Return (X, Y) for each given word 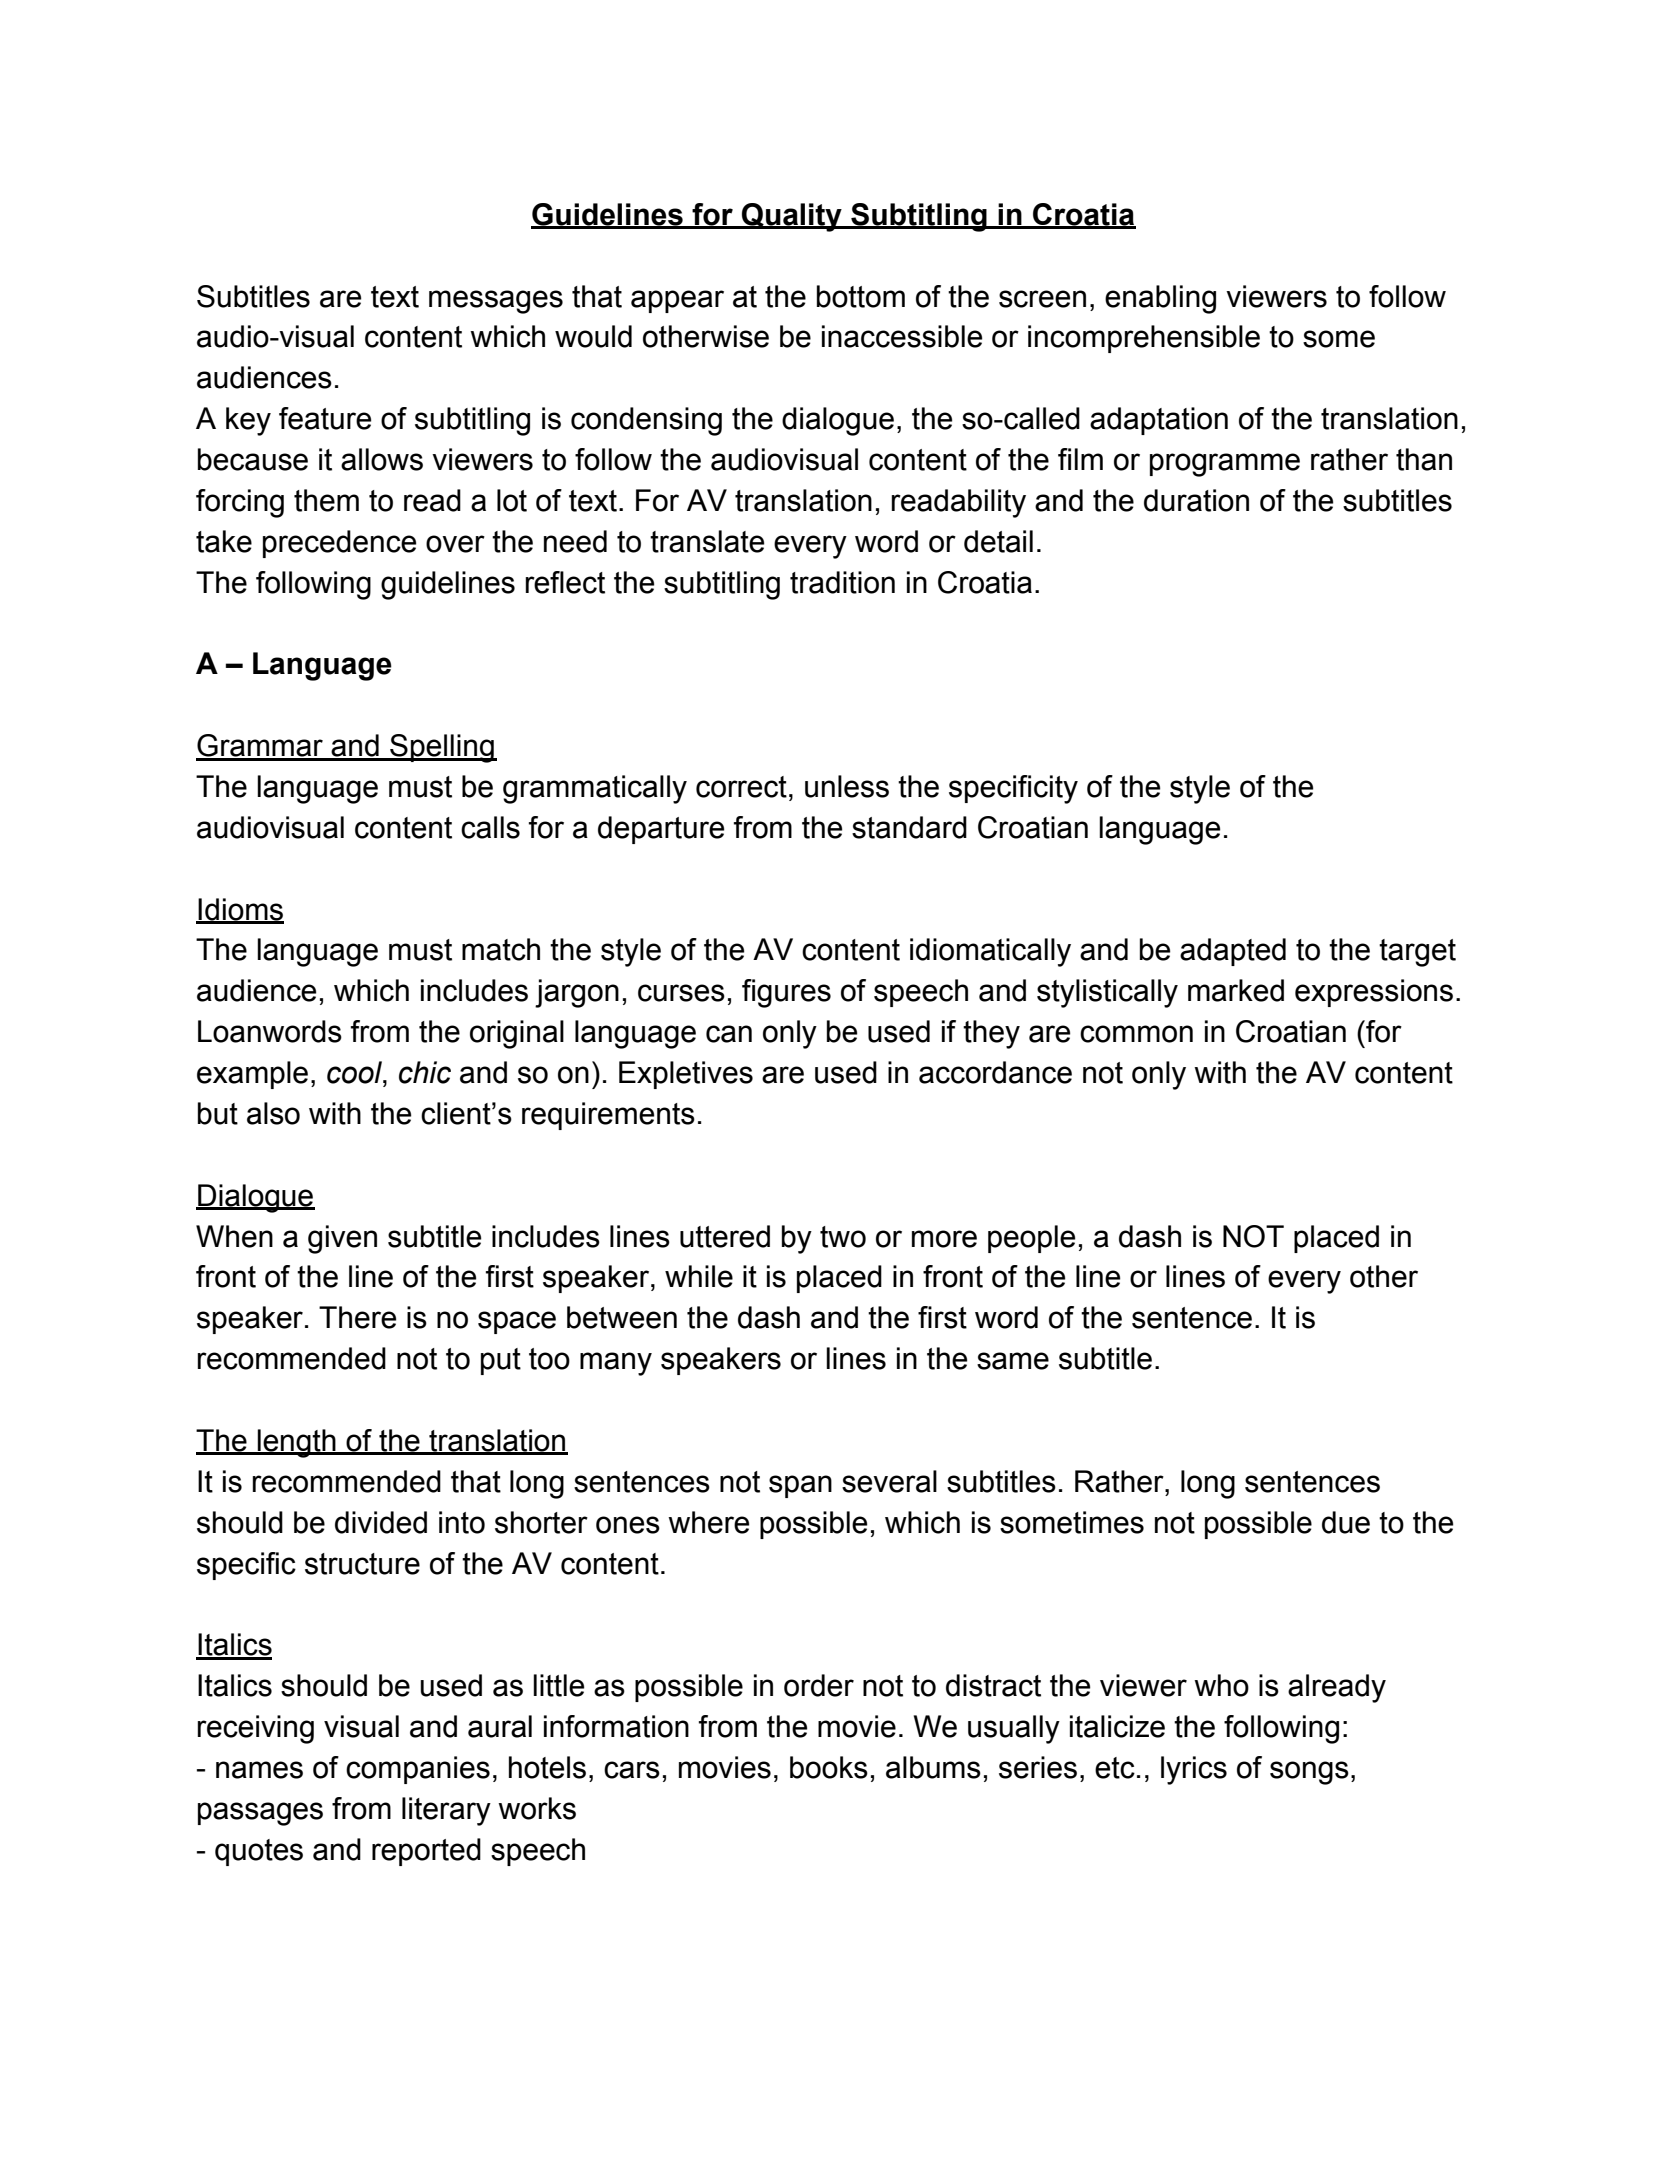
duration (1196, 500)
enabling (1160, 299)
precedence (339, 544)
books (829, 1767)
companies (418, 1770)
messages (496, 302)
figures (786, 993)
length (296, 1443)
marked (1236, 990)
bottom (861, 296)
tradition (842, 582)
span (800, 1486)
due (1346, 1522)
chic (425, 1072)
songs (1309, 1773)
